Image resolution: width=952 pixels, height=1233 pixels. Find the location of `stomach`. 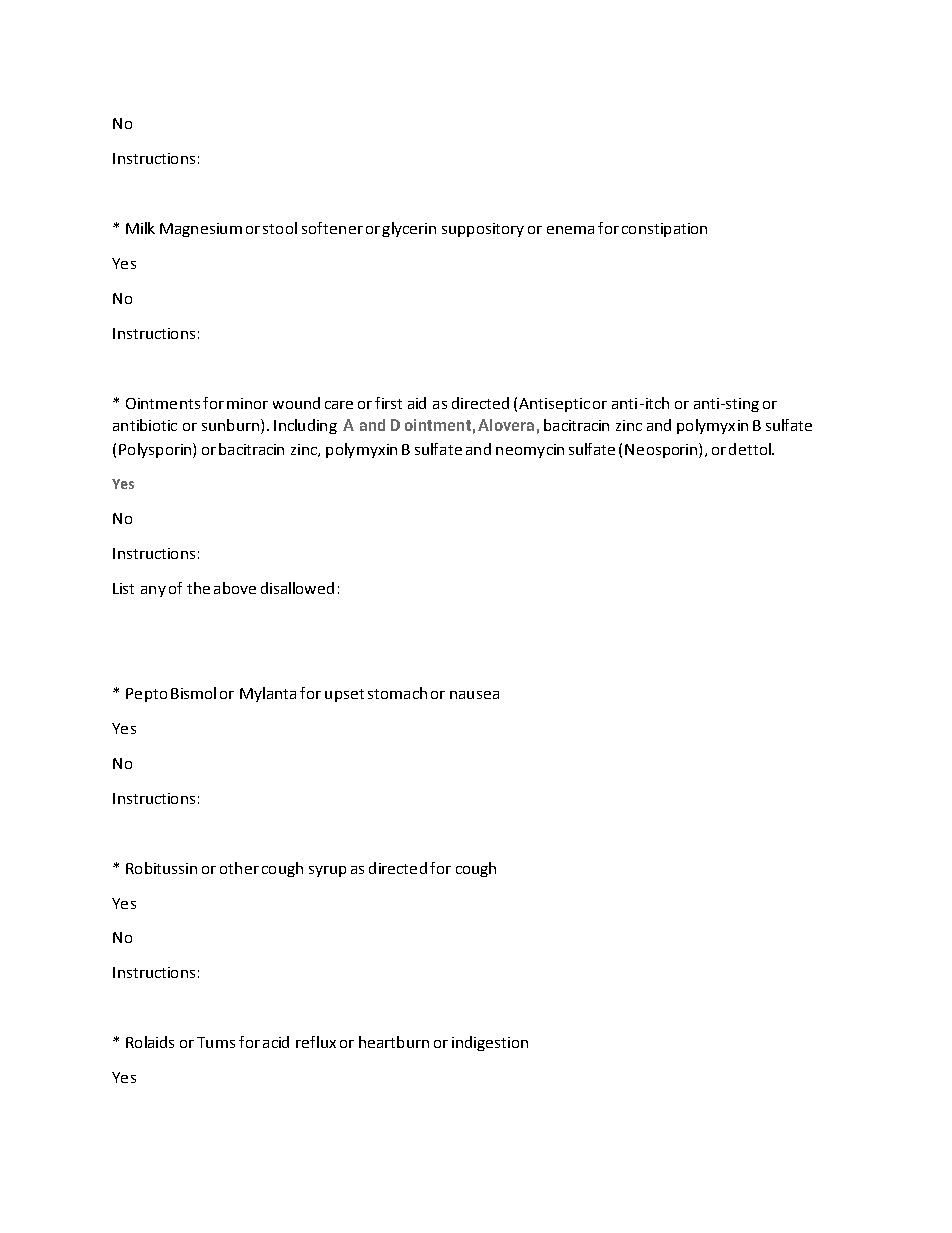

stomach is located at coordinates (397, 693).
